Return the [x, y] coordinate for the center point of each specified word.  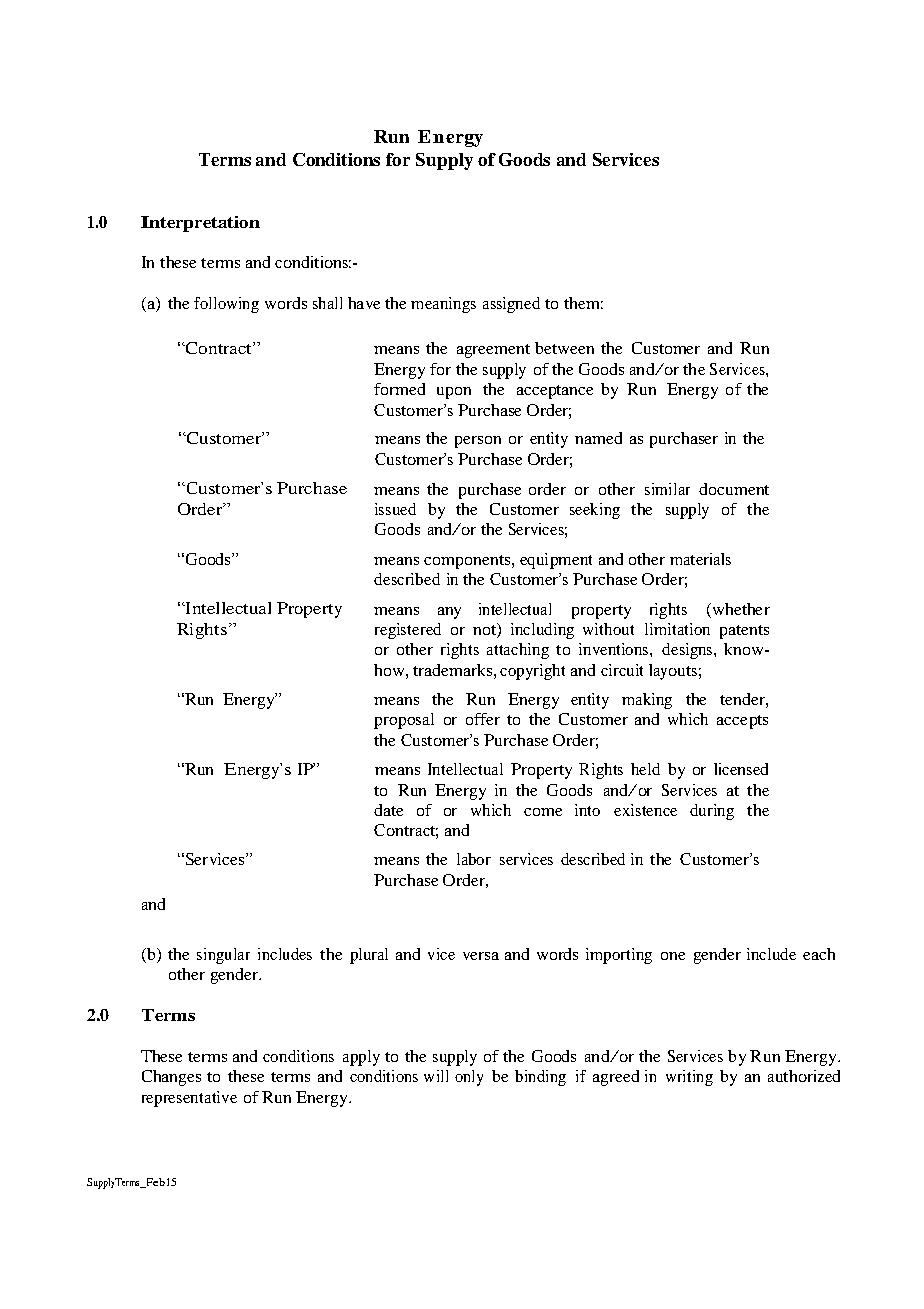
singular [223, 956]
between [564, 348]
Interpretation [200, 224]
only [469, 1078]
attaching [518, 651]
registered [408, 631]
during [712, 812]
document [734, 489]
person [478, 442]
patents [744, 632]
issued [395, 509]
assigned [511, 305]
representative [189, 1099]
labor [474, 859]
